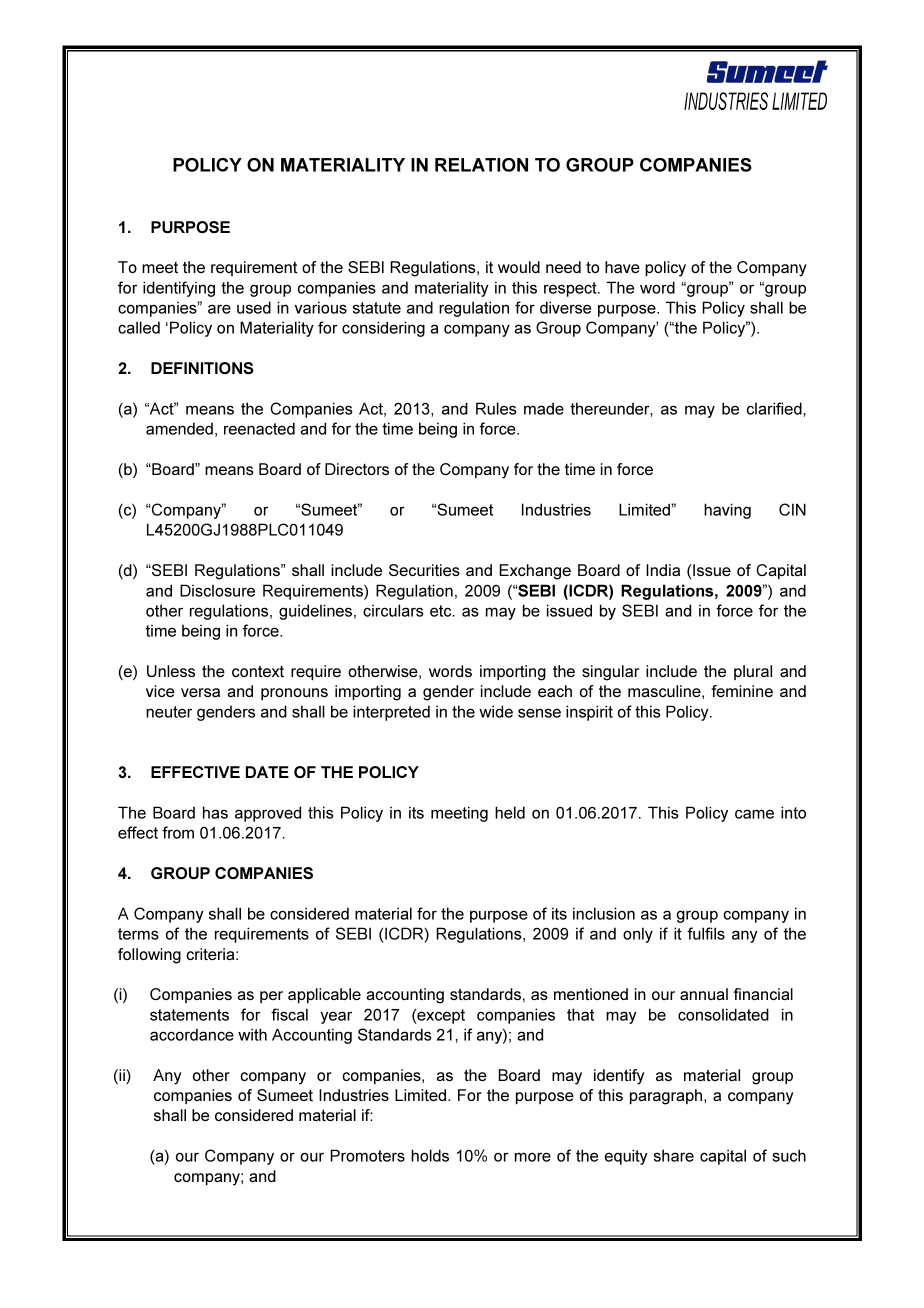 This screenshot has height=1308, width=924. What do you see at coordinates (254, 307) in the screenshot?
I see `used` at bounding box center [254, 307].
